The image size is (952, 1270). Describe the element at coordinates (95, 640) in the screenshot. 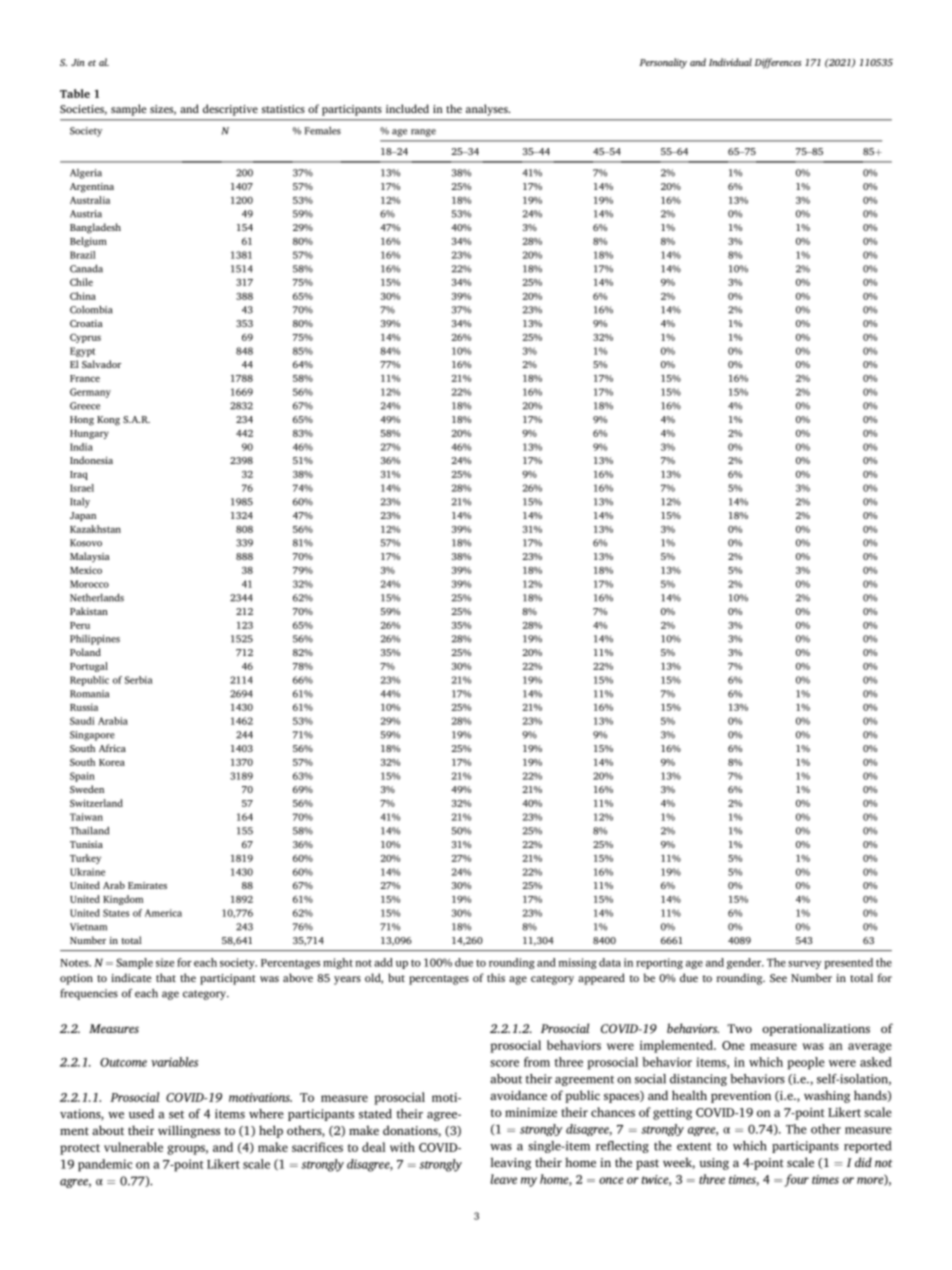

I see `Philippines` at that location.
